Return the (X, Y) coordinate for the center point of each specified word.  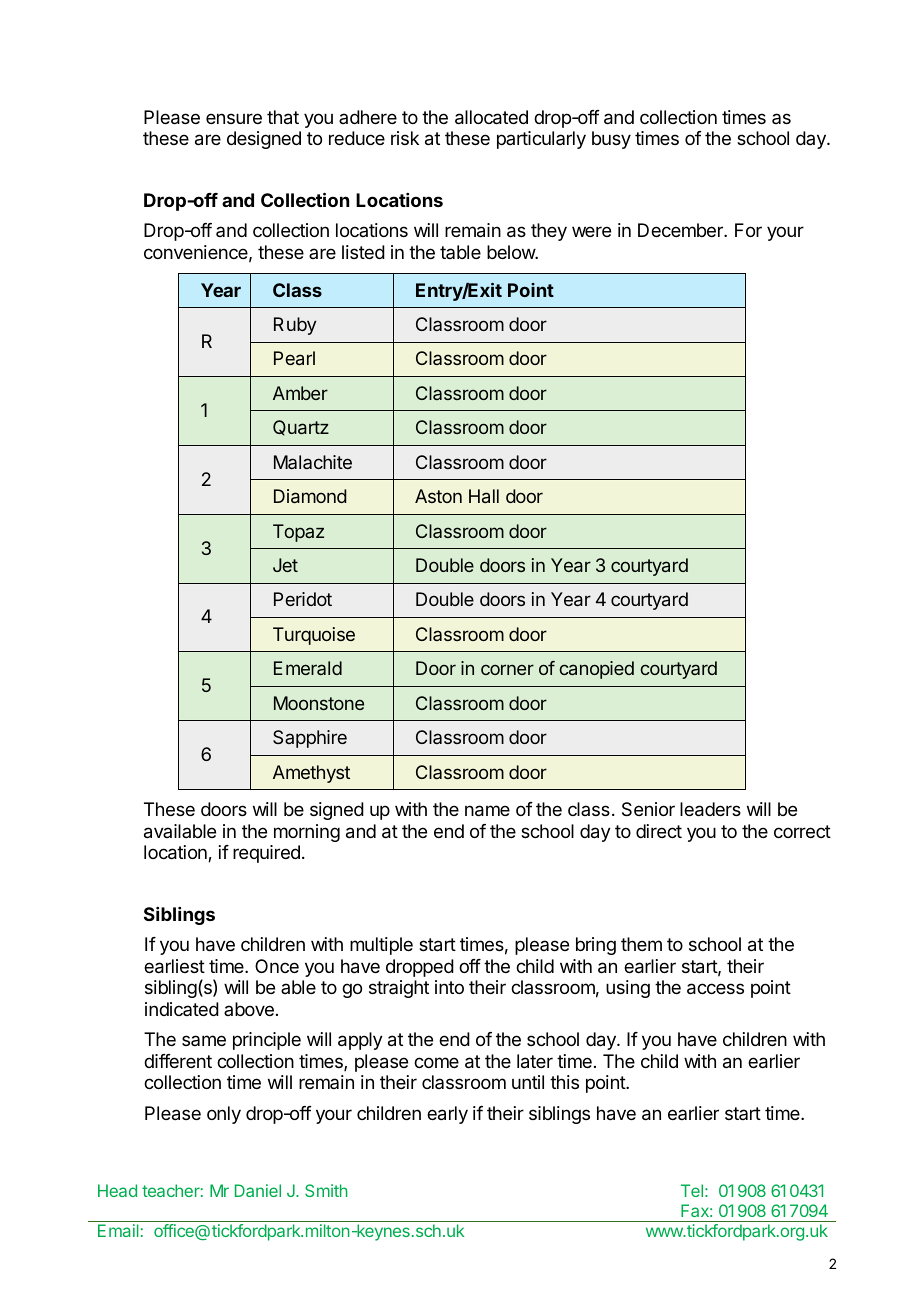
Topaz (298, 533)
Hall (484, 496)
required (266, 854)
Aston (438, 496)
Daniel (258, 1190)
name (487, 811)
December (681, 230)
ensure (234, 118)
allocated (491, 117)
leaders (710, 809)
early (447, 1115)
